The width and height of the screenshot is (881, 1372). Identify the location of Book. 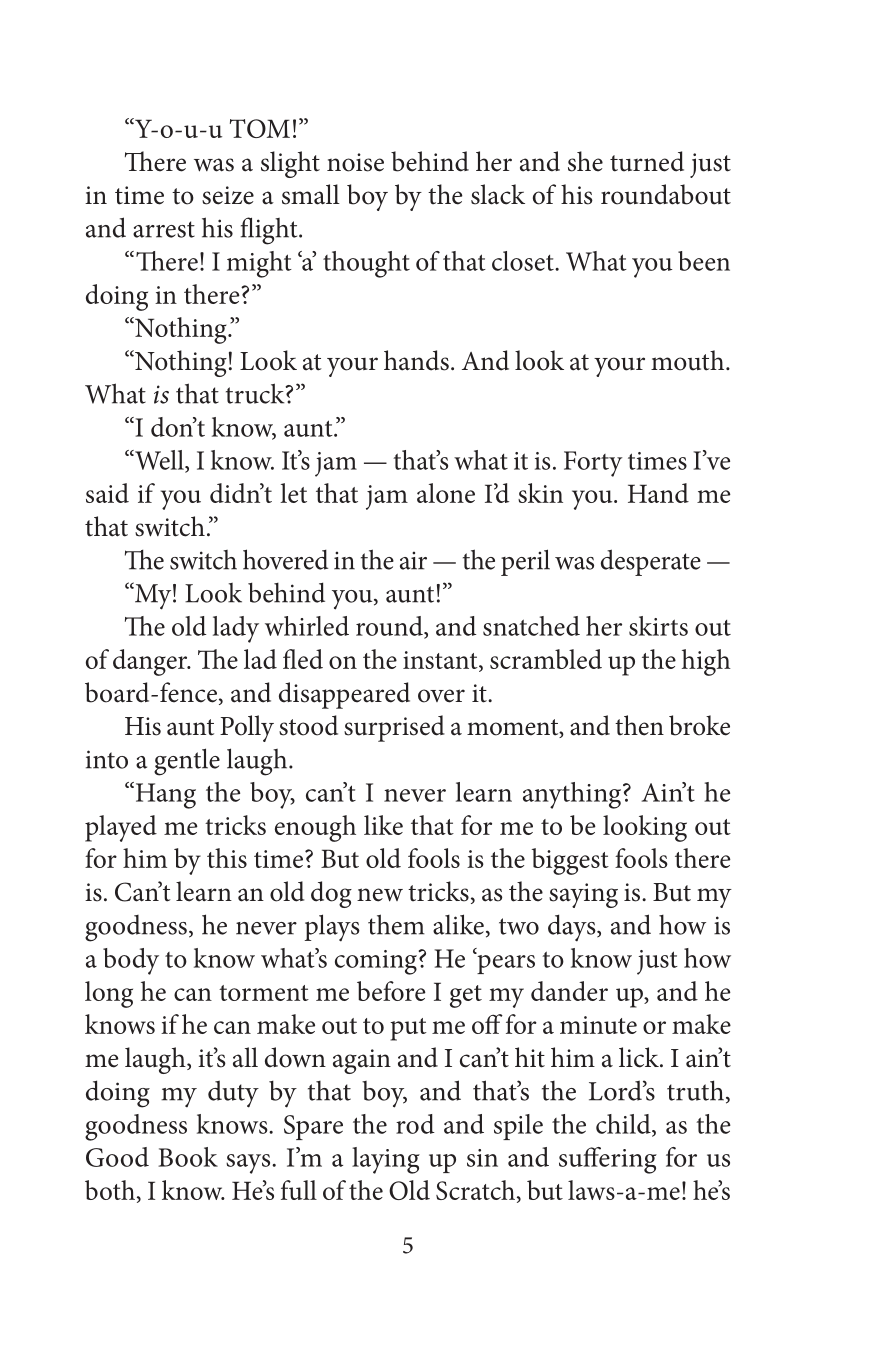
(188, 1157).
